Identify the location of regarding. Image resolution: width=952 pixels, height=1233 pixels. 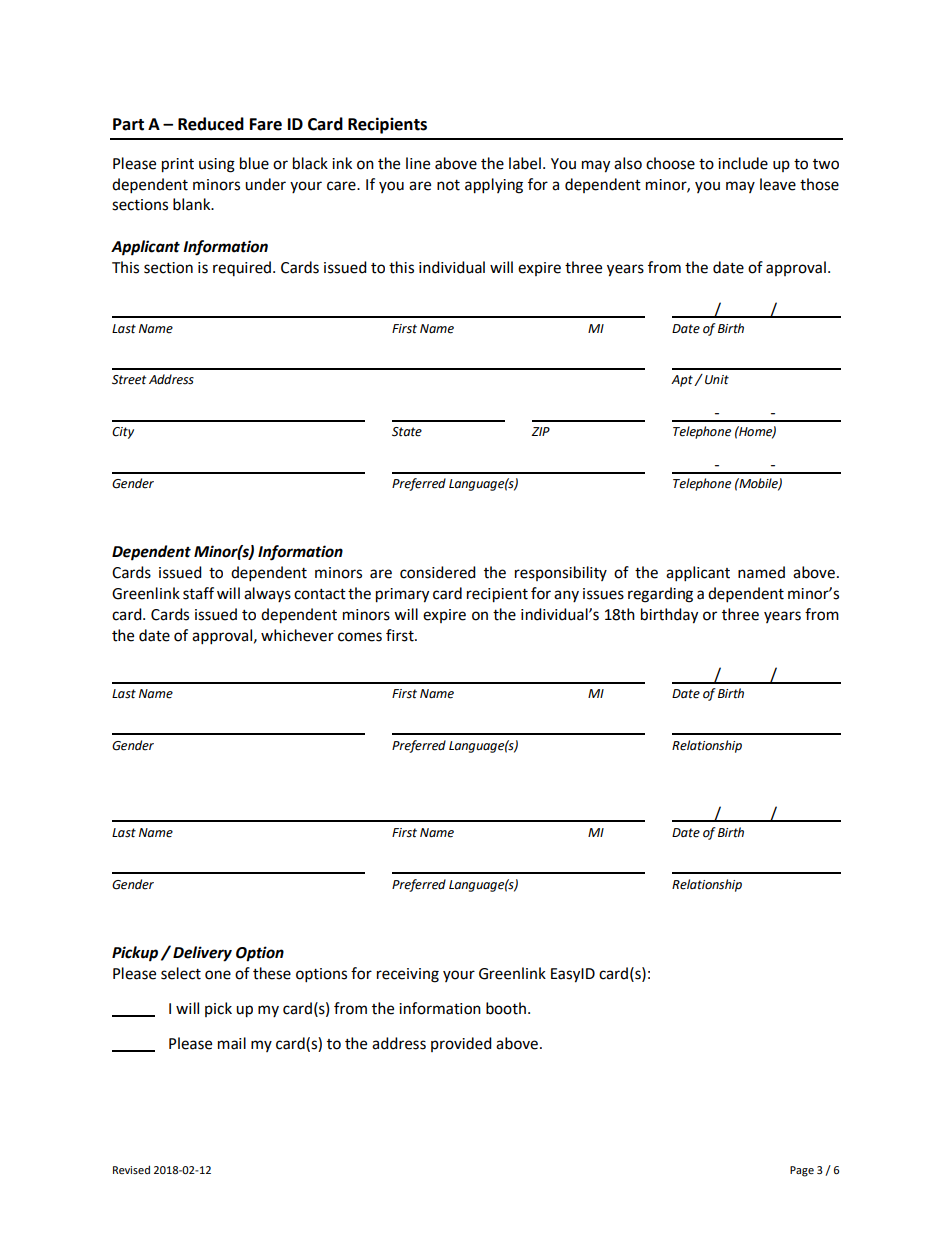
(660, 595).
